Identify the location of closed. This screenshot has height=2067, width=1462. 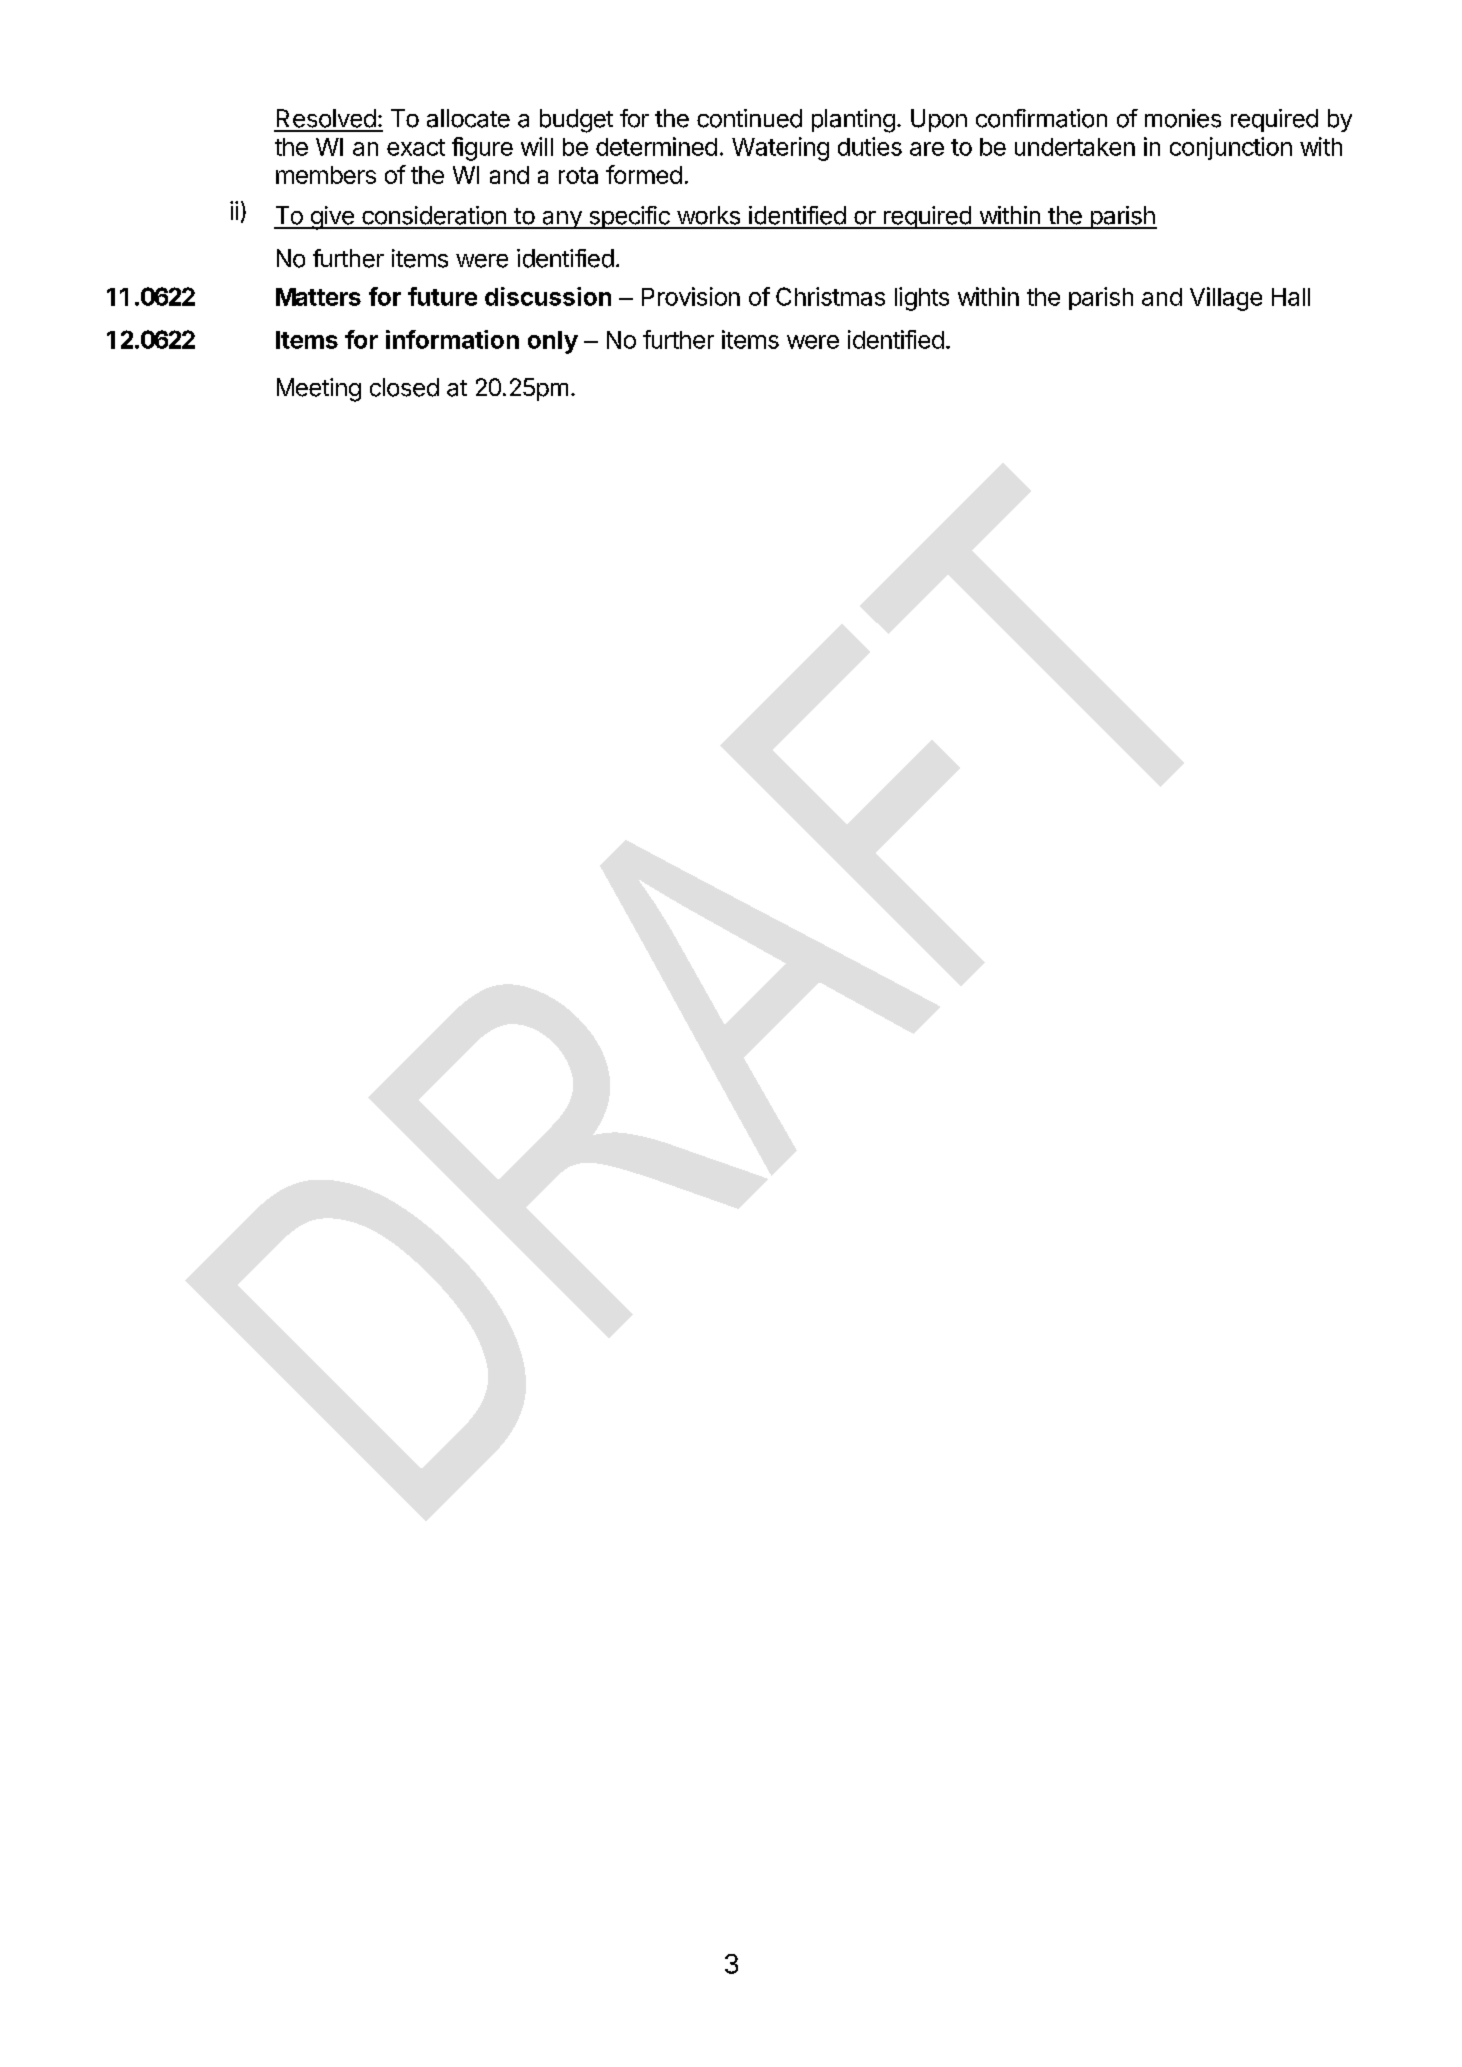
(404, 387).
